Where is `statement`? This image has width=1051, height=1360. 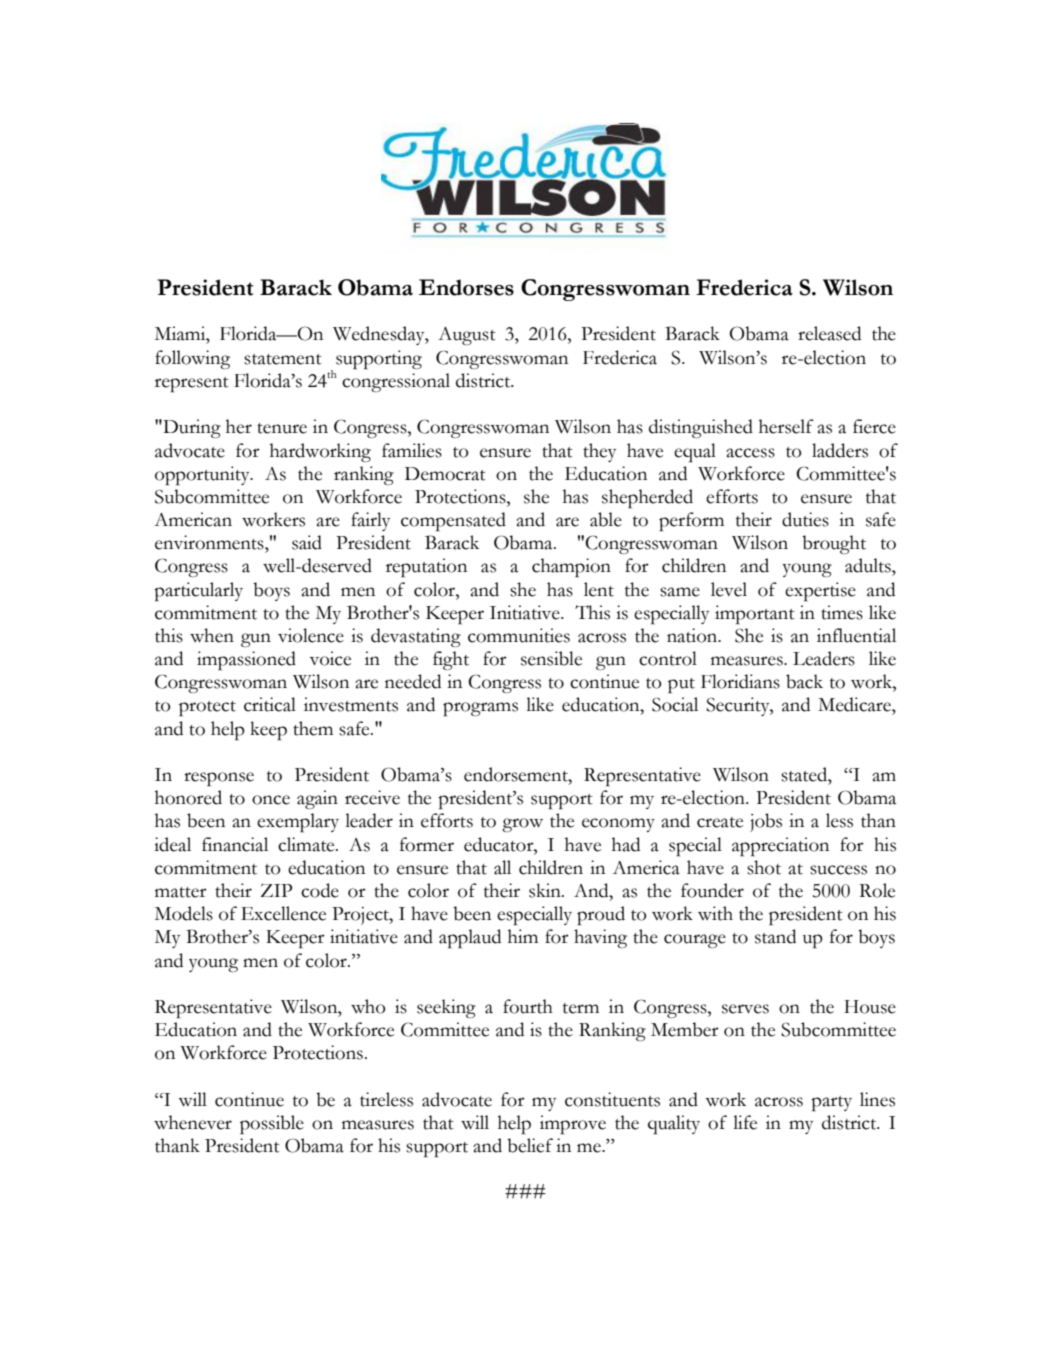
statement is located at coordinates (283, 359).
